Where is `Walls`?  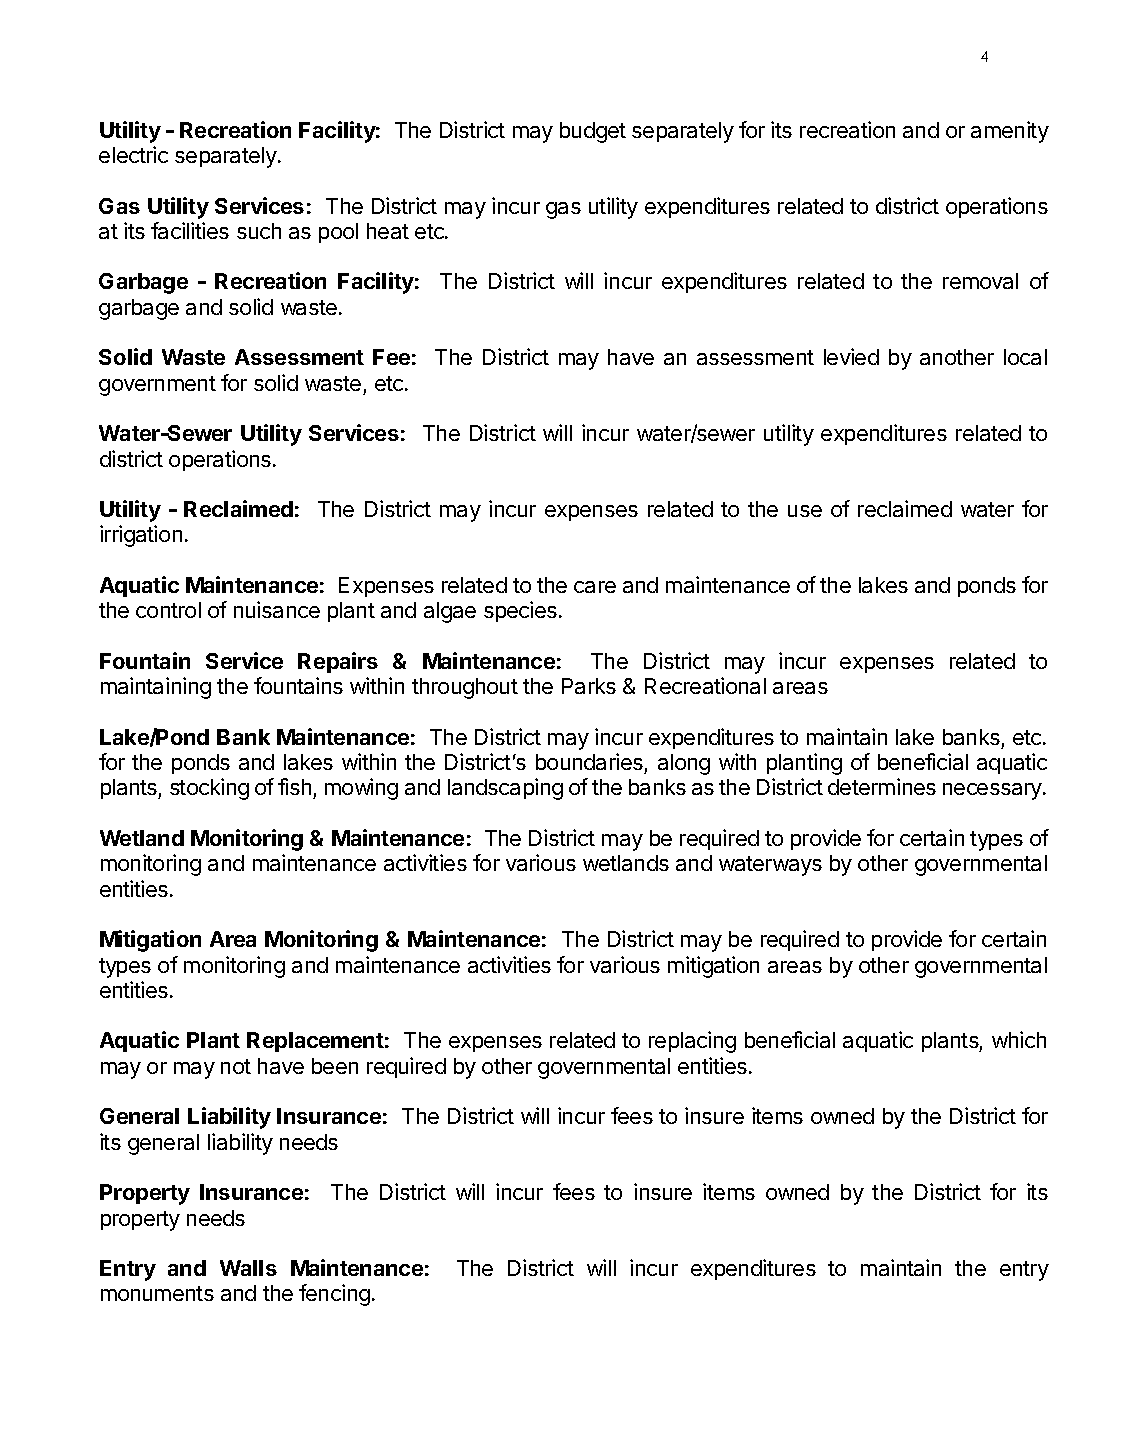 Walls is located at coordinates (248, 1268).
